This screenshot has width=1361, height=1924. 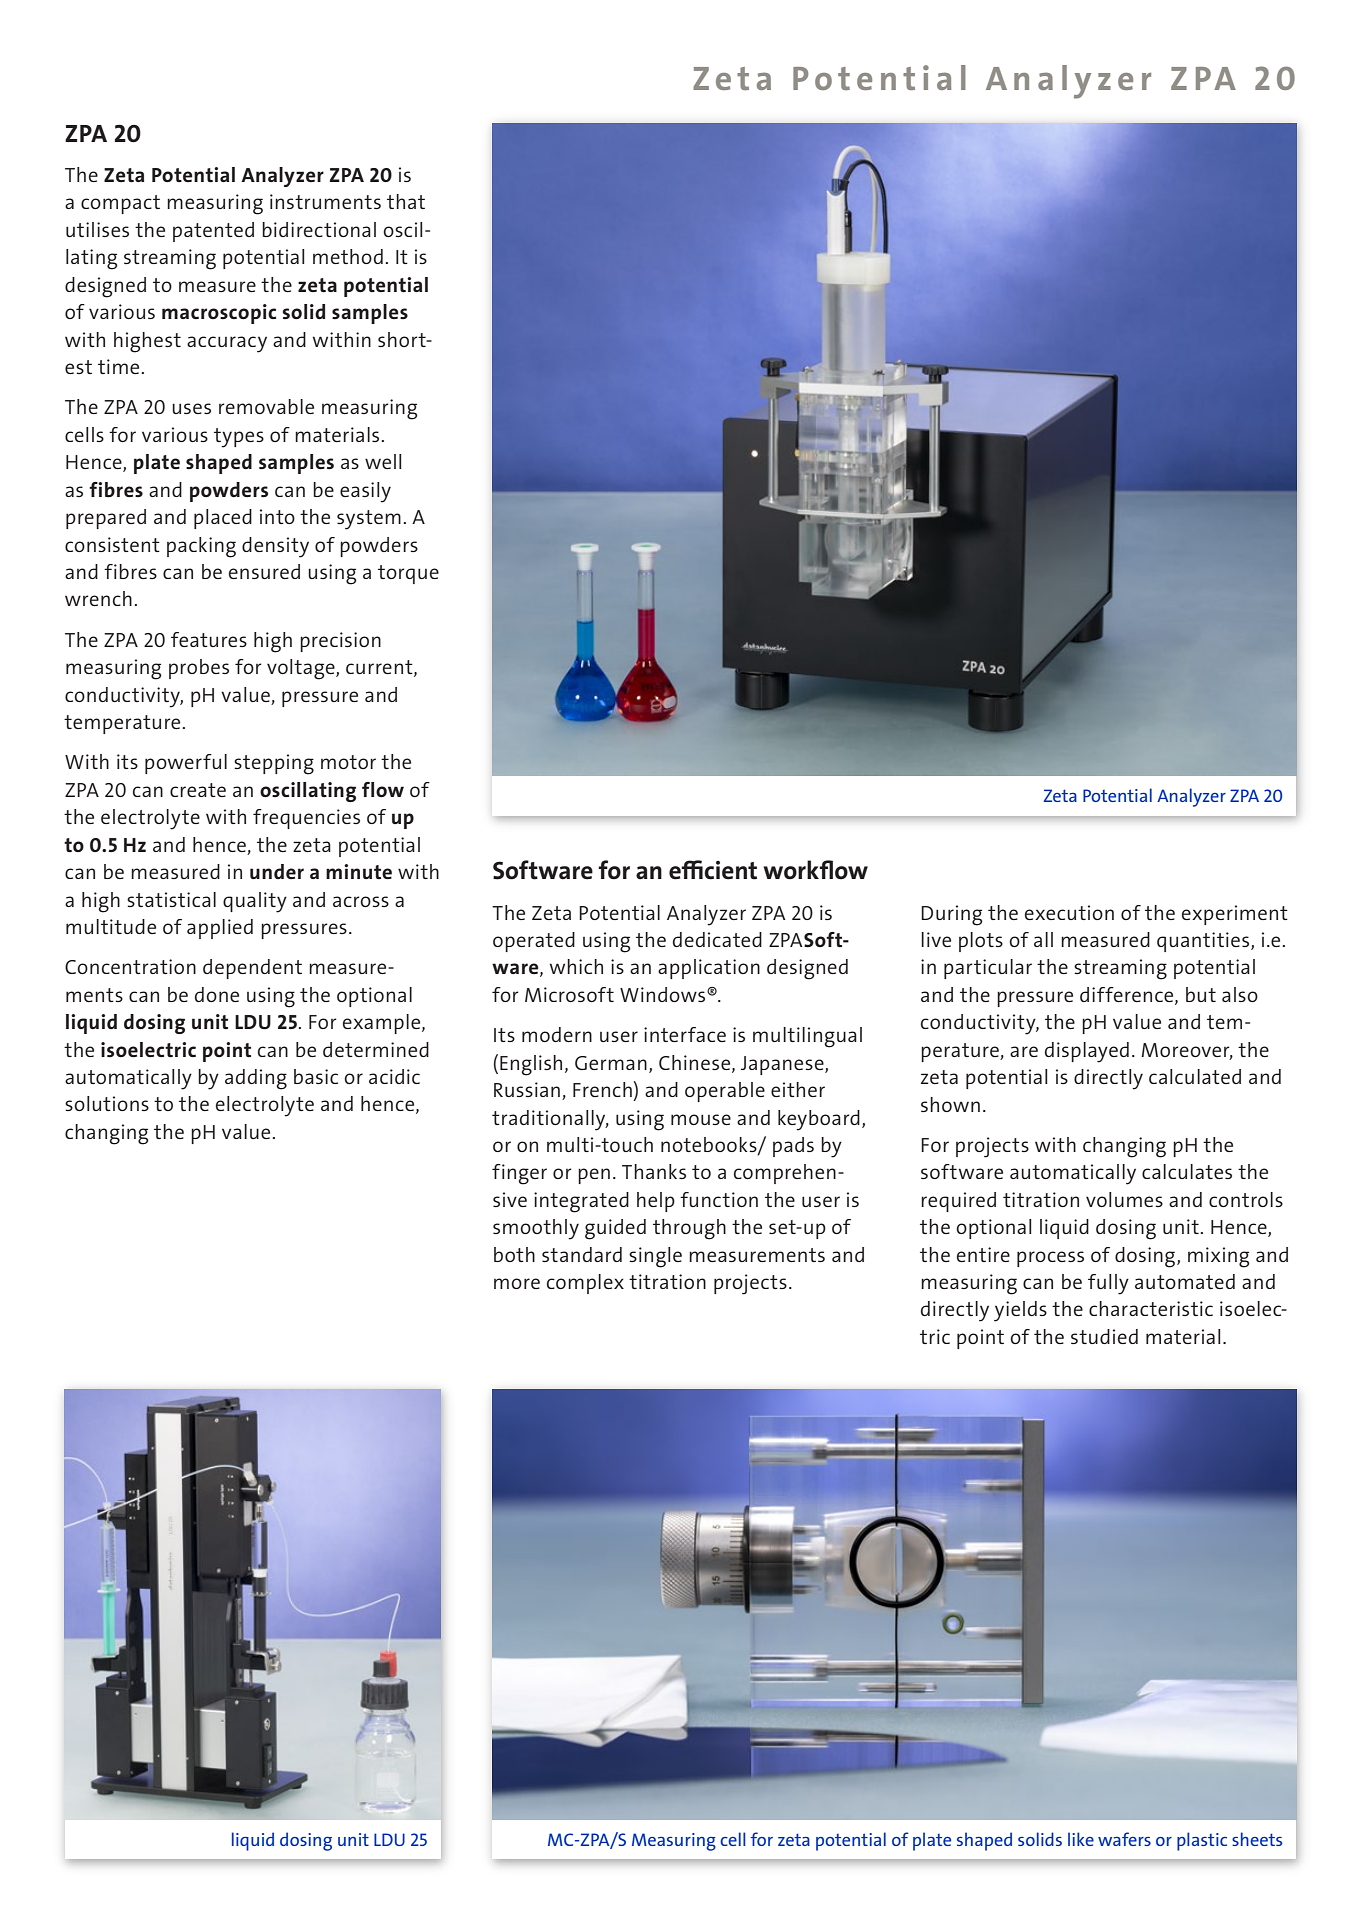 I want to click on stepping, so click(x=274, y=764).
